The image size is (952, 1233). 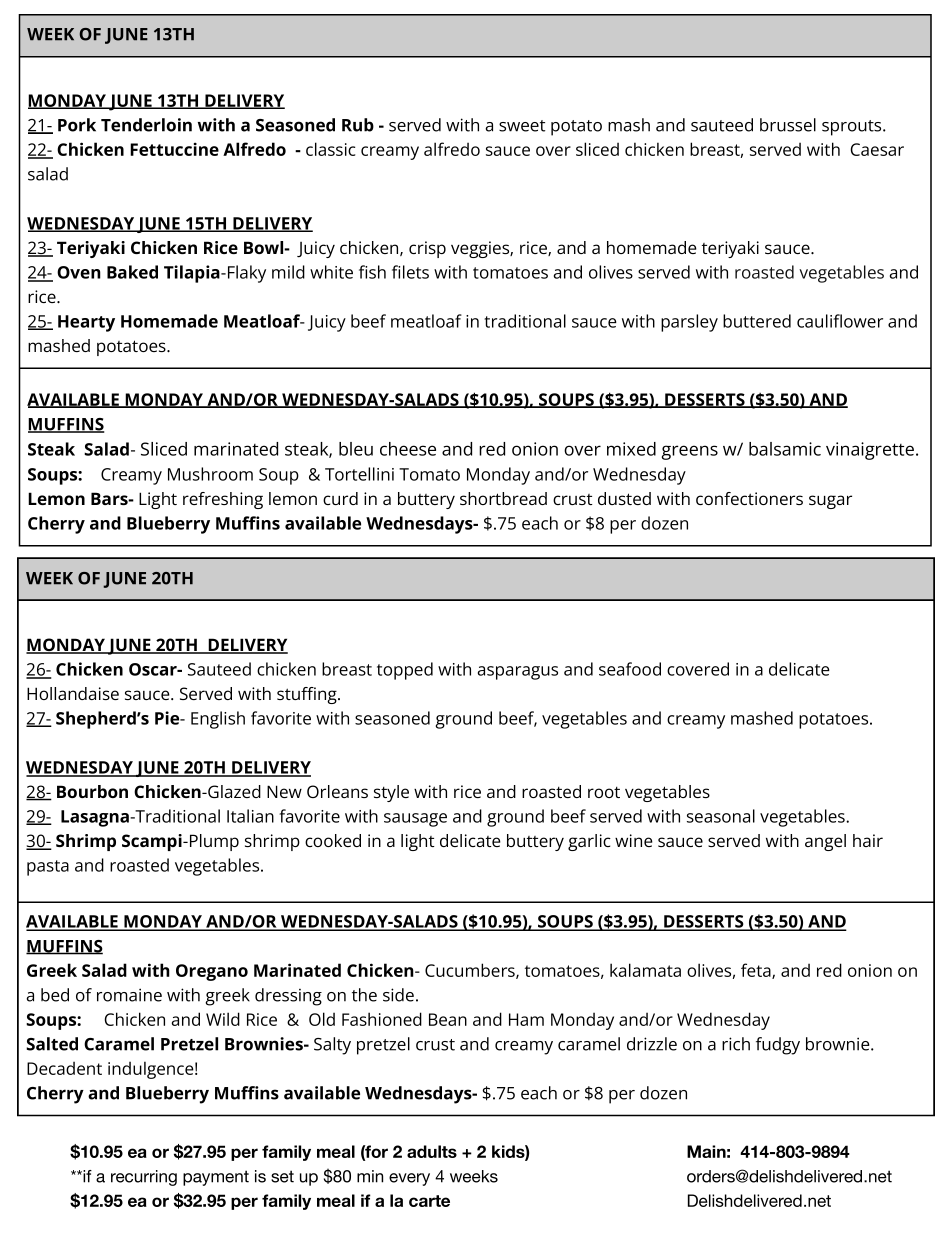 What do you see at coordinates (223, 500) in the document?
I see `refreshing` at bounding box center [223, 500].
